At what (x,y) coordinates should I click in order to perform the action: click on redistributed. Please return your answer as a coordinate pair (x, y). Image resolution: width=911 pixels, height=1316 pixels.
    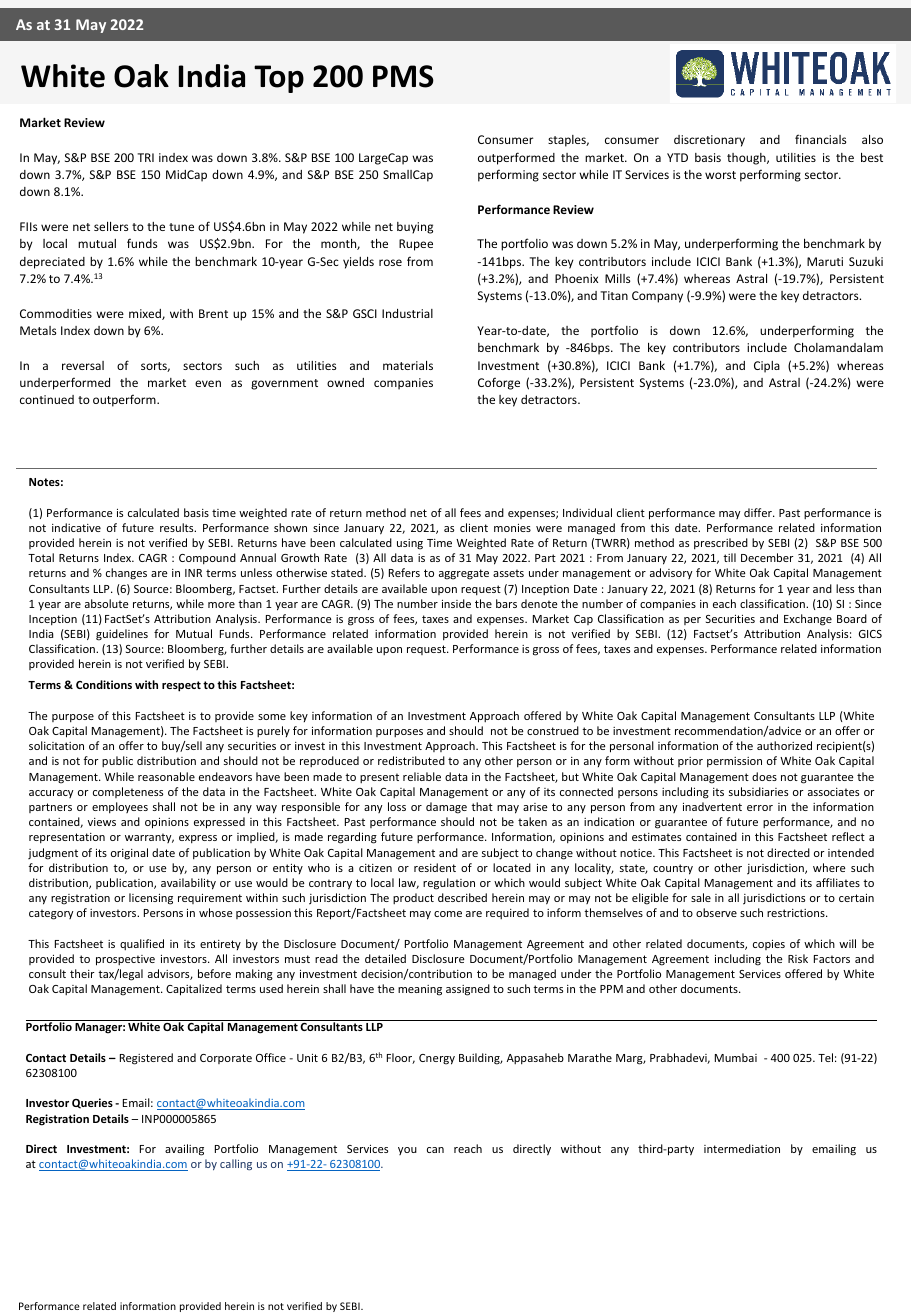
    Looking at the image, I should click on (411, 760).
